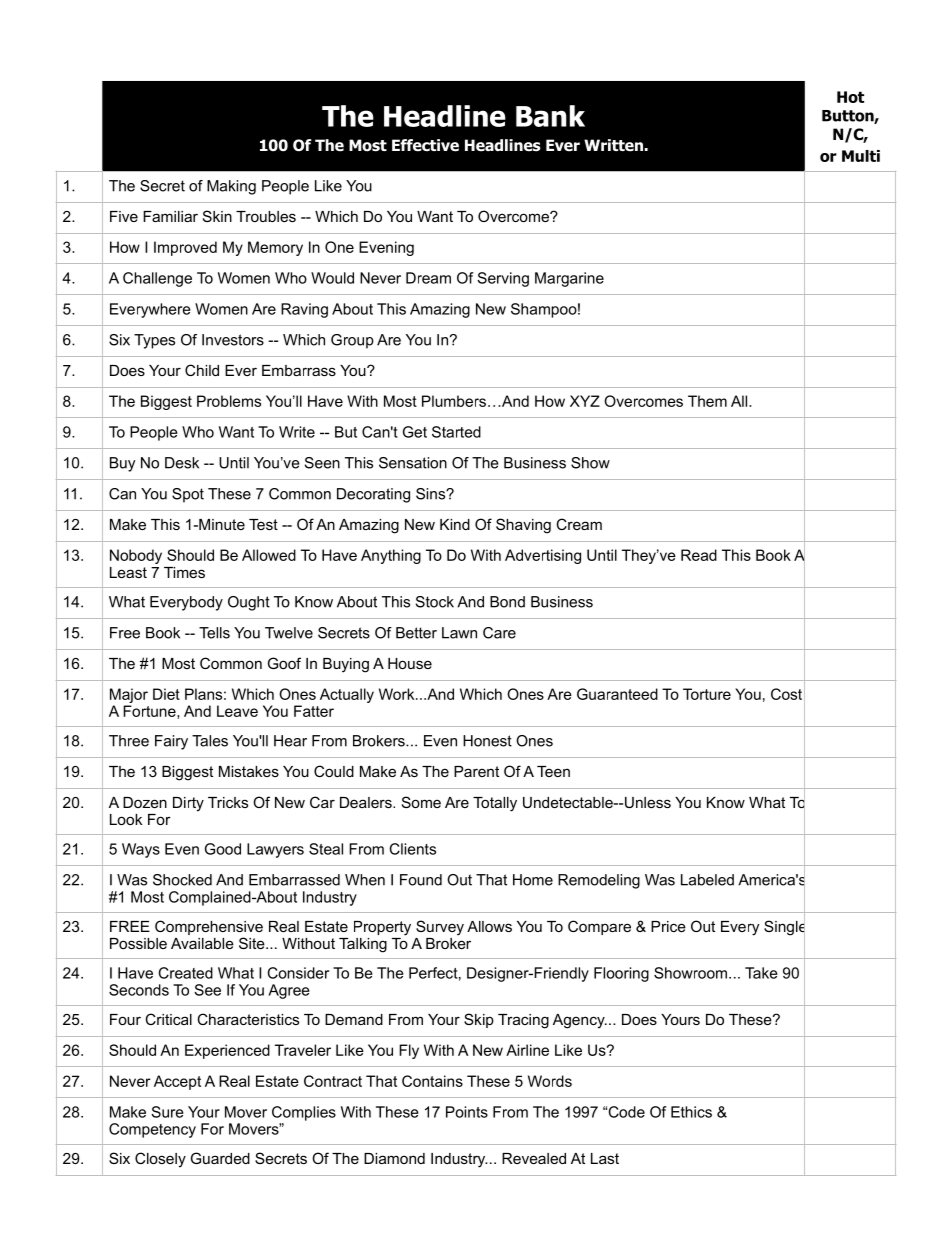 This screenshot has height=1233, width=952. I want to click on Investors, so click(233, 340).
